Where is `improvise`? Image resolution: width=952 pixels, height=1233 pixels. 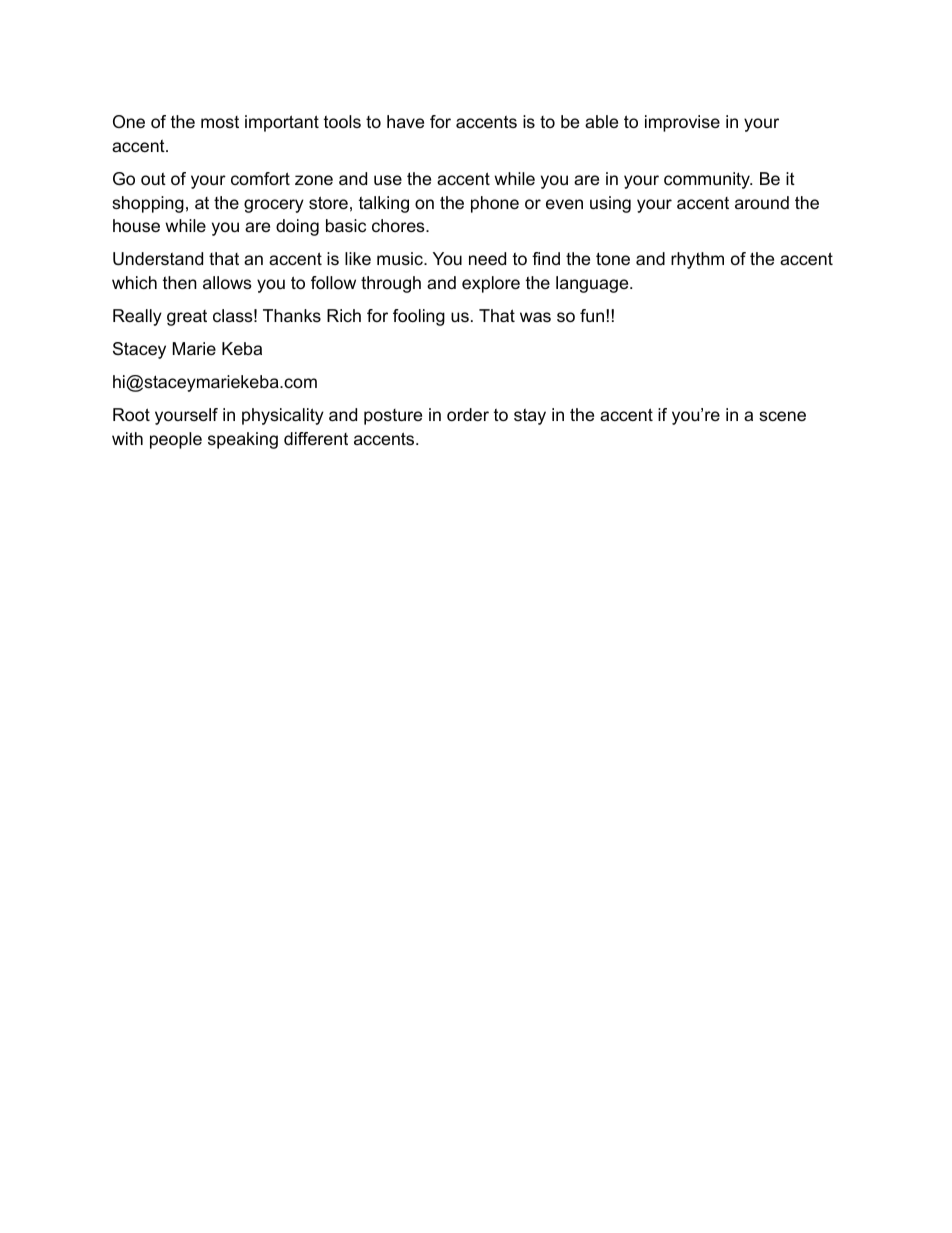
improvise is located at coordinates (682, 123).
